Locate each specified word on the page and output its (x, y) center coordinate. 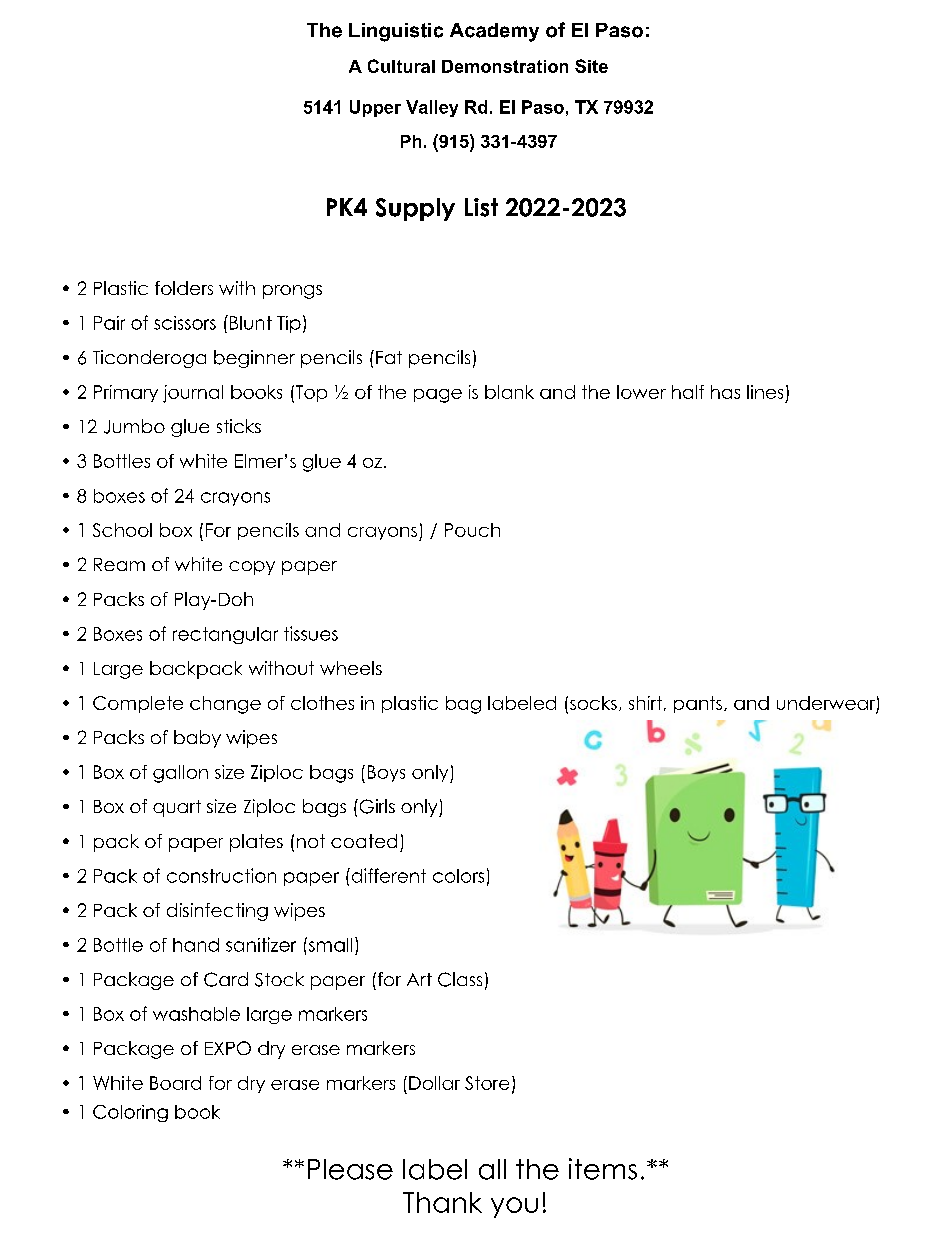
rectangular (225, 635)
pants (698, 704)
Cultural (401, 66)
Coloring (130, 1113)
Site (591, 66)
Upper (375, 108)
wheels (351, 668)
